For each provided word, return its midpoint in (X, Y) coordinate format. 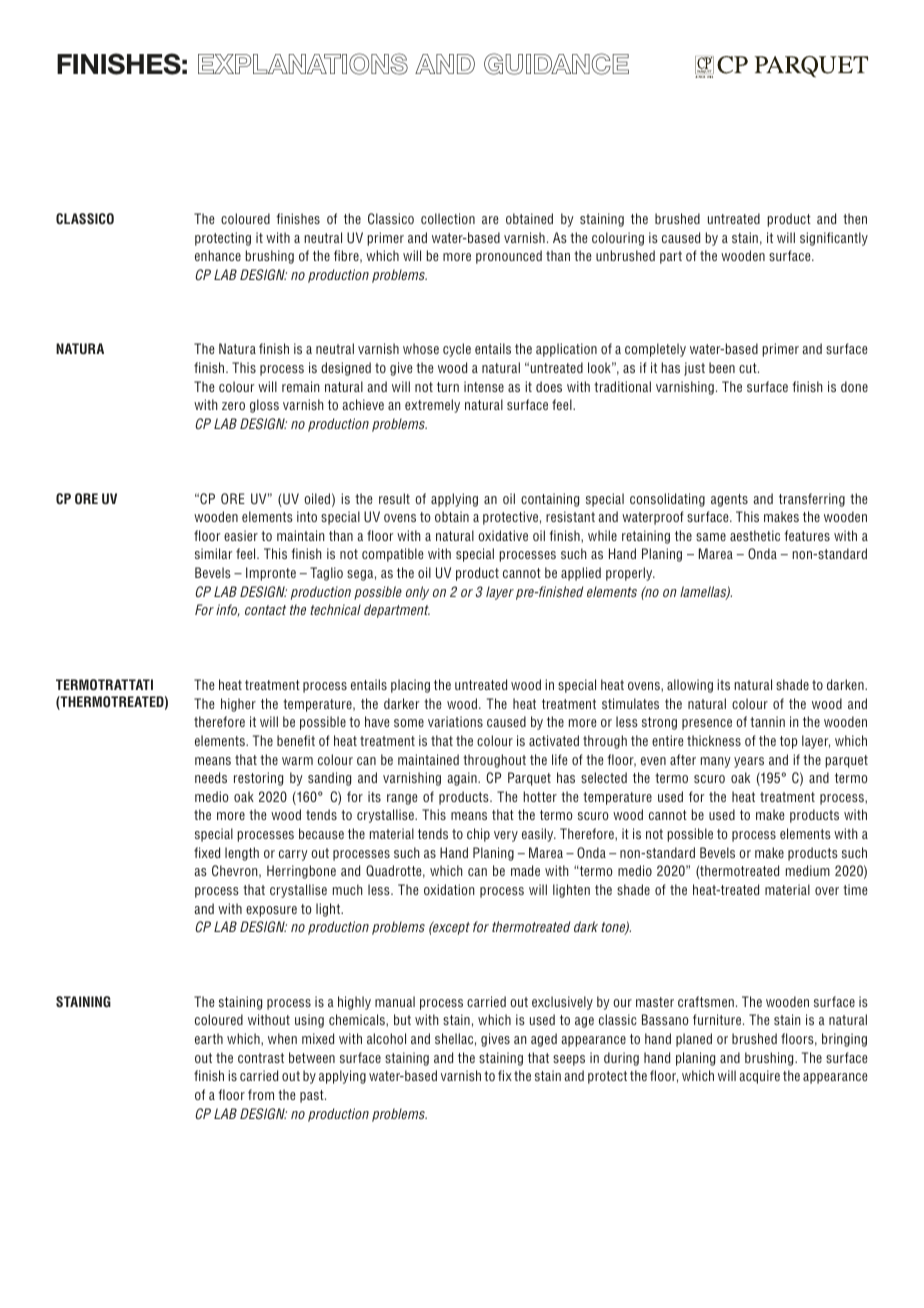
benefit (296, 740)
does (549, 386)
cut (749, 368)
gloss (264, 406)
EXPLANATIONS (303, 64)
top (789, 742)
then (855, 218)
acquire (759, 1077)
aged (544, 1040)
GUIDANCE (556, 64)
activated (554, 740)
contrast (261, 1058)
